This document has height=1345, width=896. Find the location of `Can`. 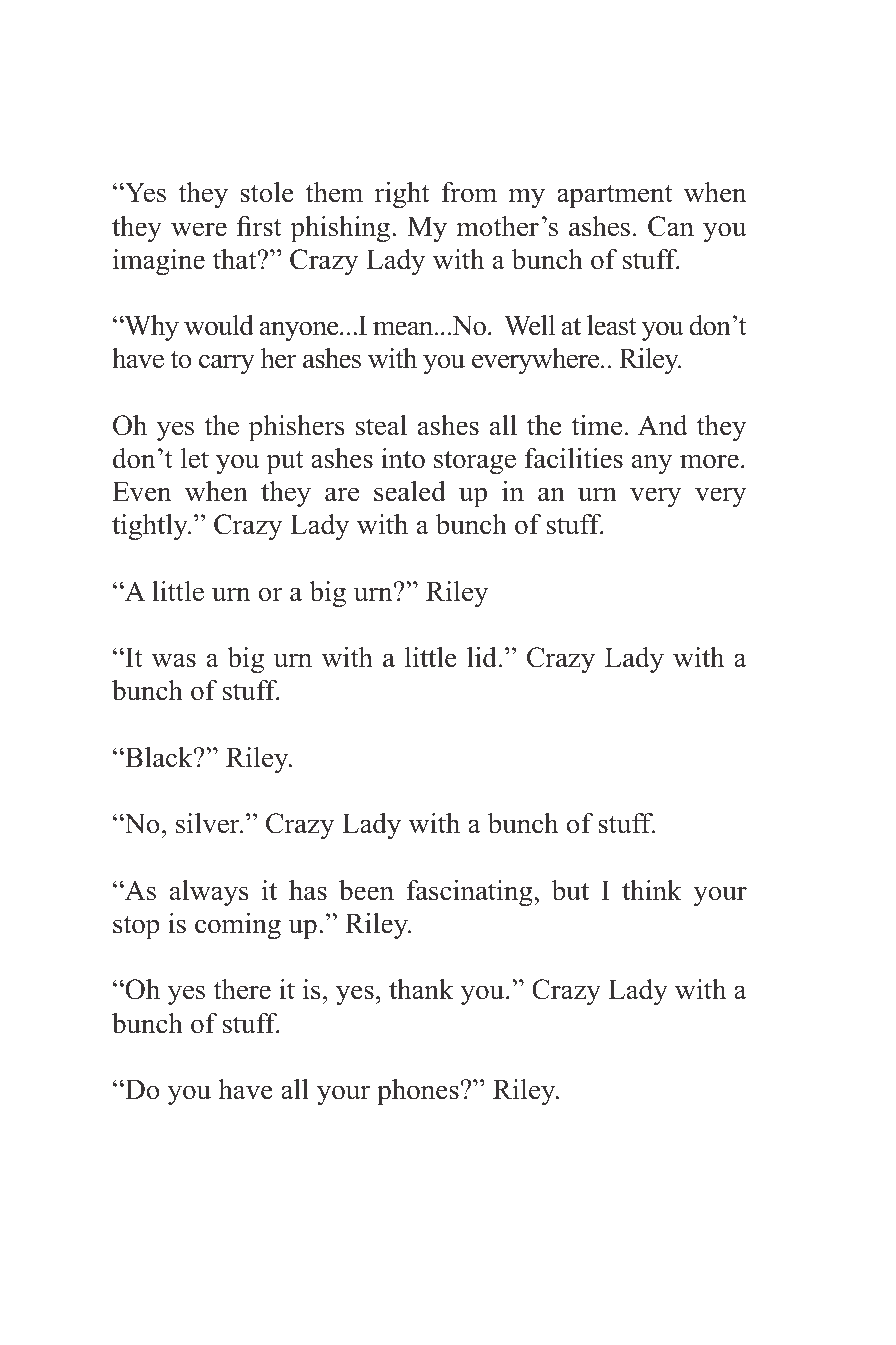

Can is located at coordinates (671, 226).
